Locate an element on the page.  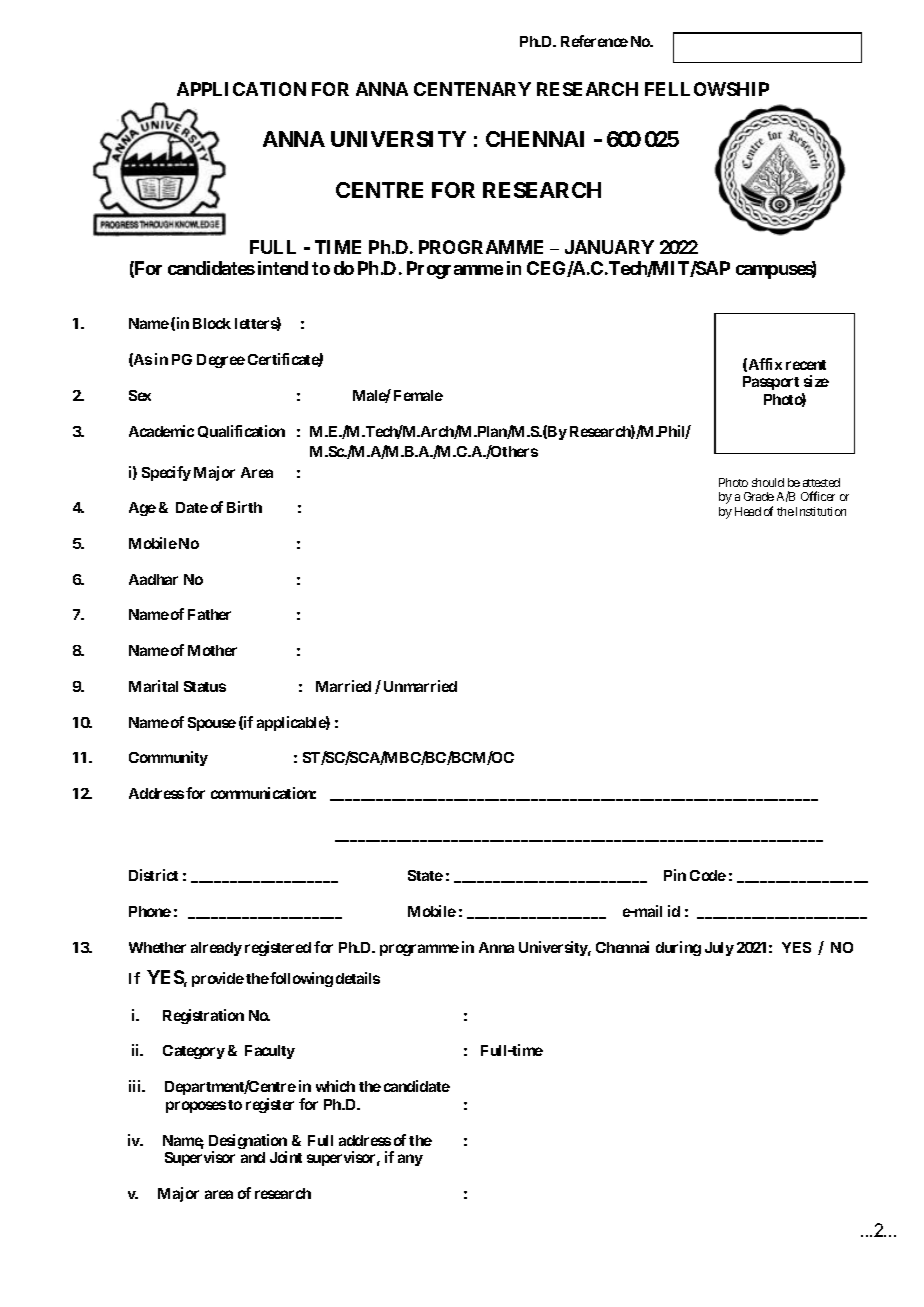
CENTENARY is located at coordinates (472, 89).
